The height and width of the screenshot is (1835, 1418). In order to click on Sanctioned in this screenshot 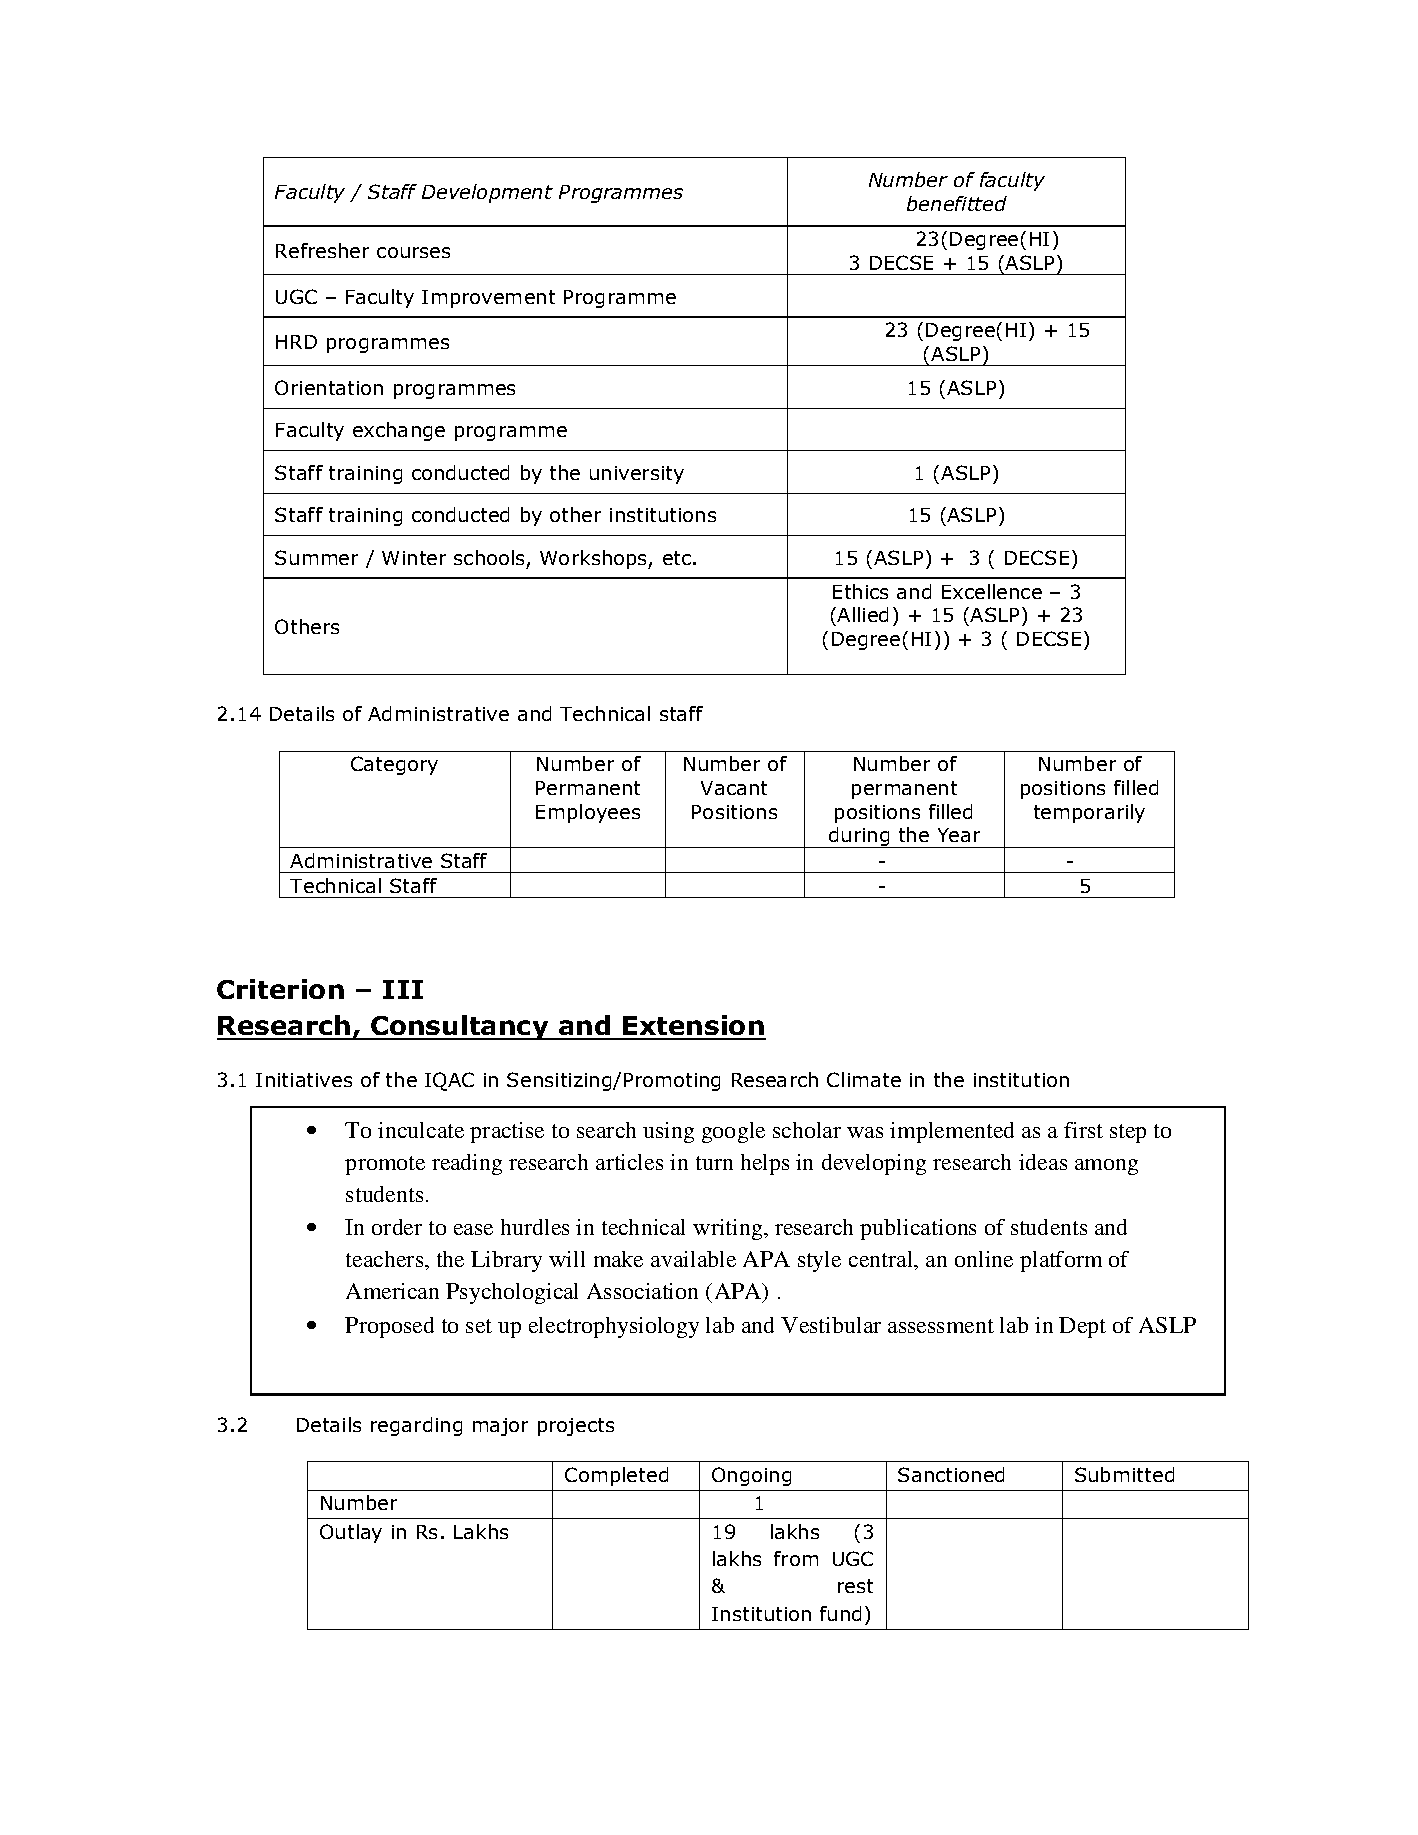, I will do `click(951, 1474)`.
